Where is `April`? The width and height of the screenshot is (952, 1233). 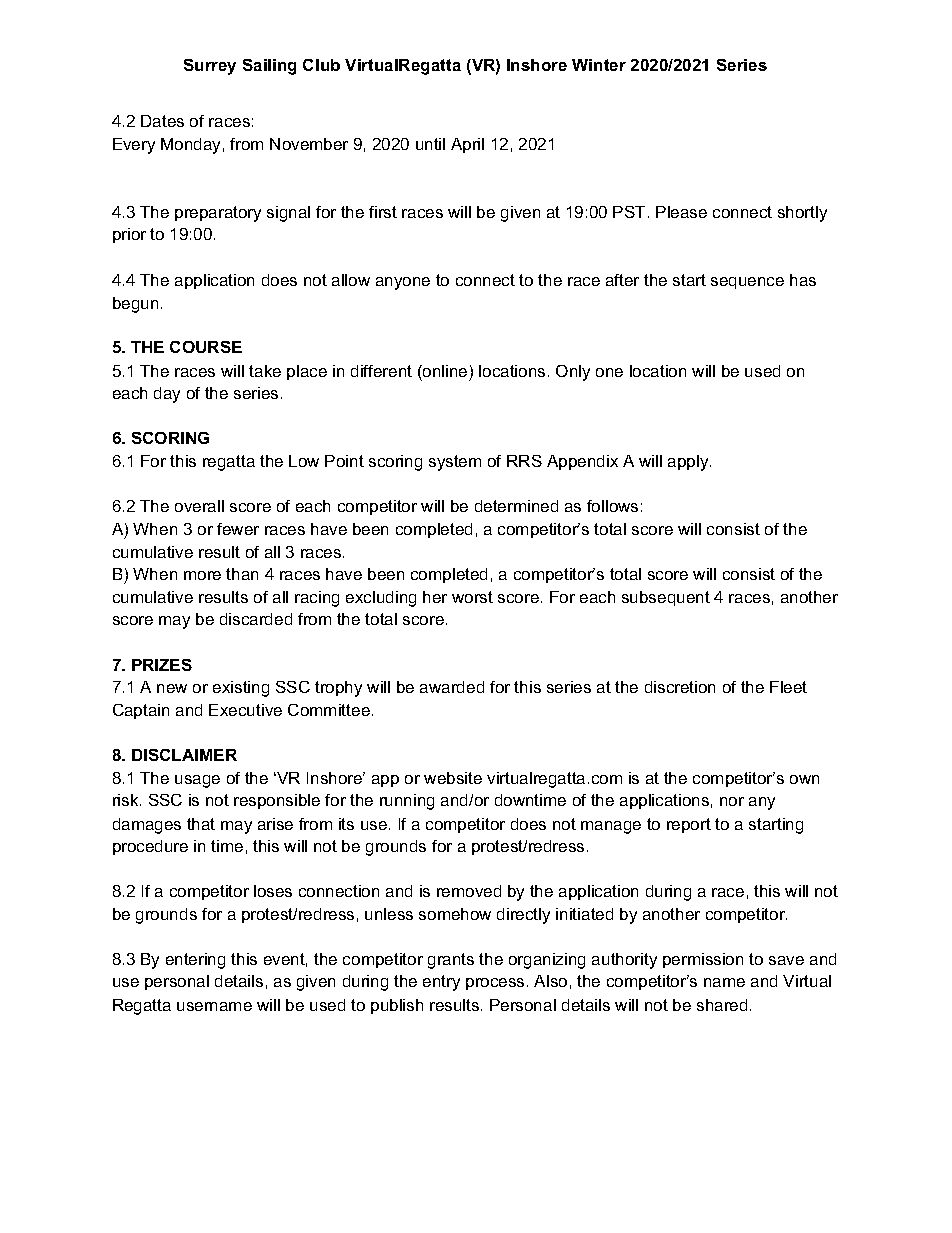 April is located at coordinates (467, 145).
